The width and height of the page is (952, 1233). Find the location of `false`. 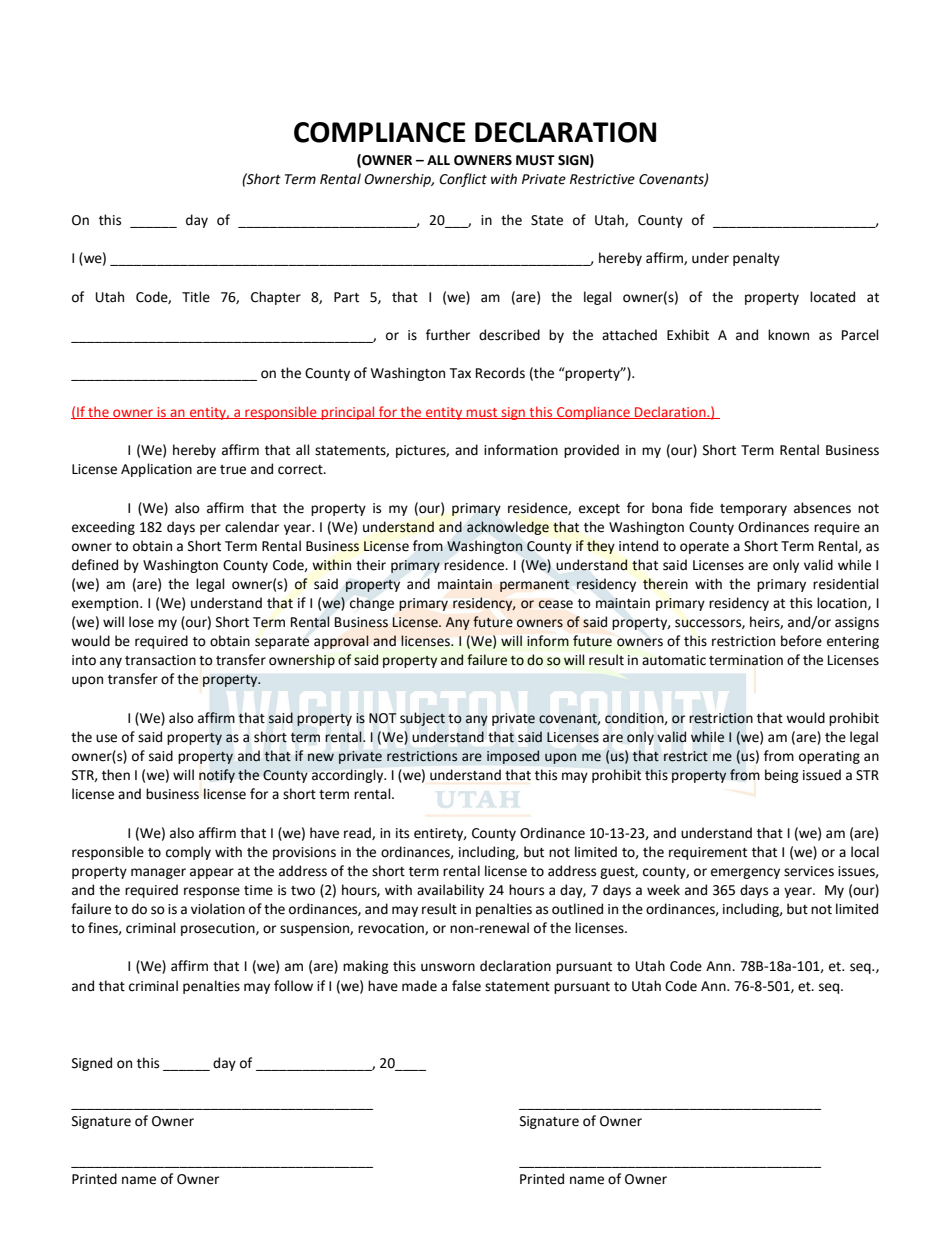

false is located at coordinates (466, 986).
